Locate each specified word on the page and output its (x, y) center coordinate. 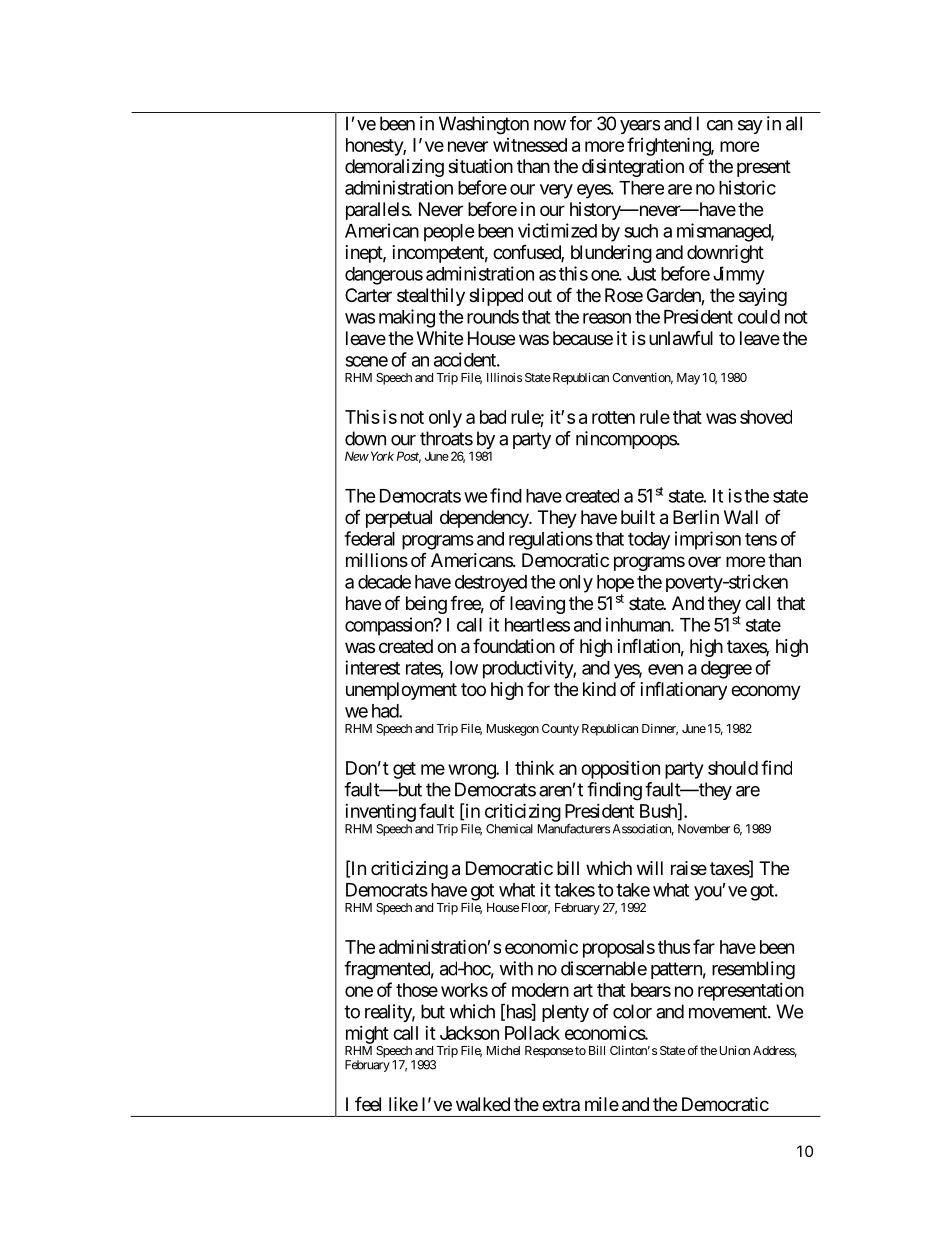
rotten (613, 417)
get (404, 770)
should (733, 768)
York (381, 456)
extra (561, 1104)
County (560, 730)
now (550, 125)
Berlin (696, 517)
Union (735, 1050)
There (641, 188)
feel (368, 1103)
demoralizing (394, 168)
